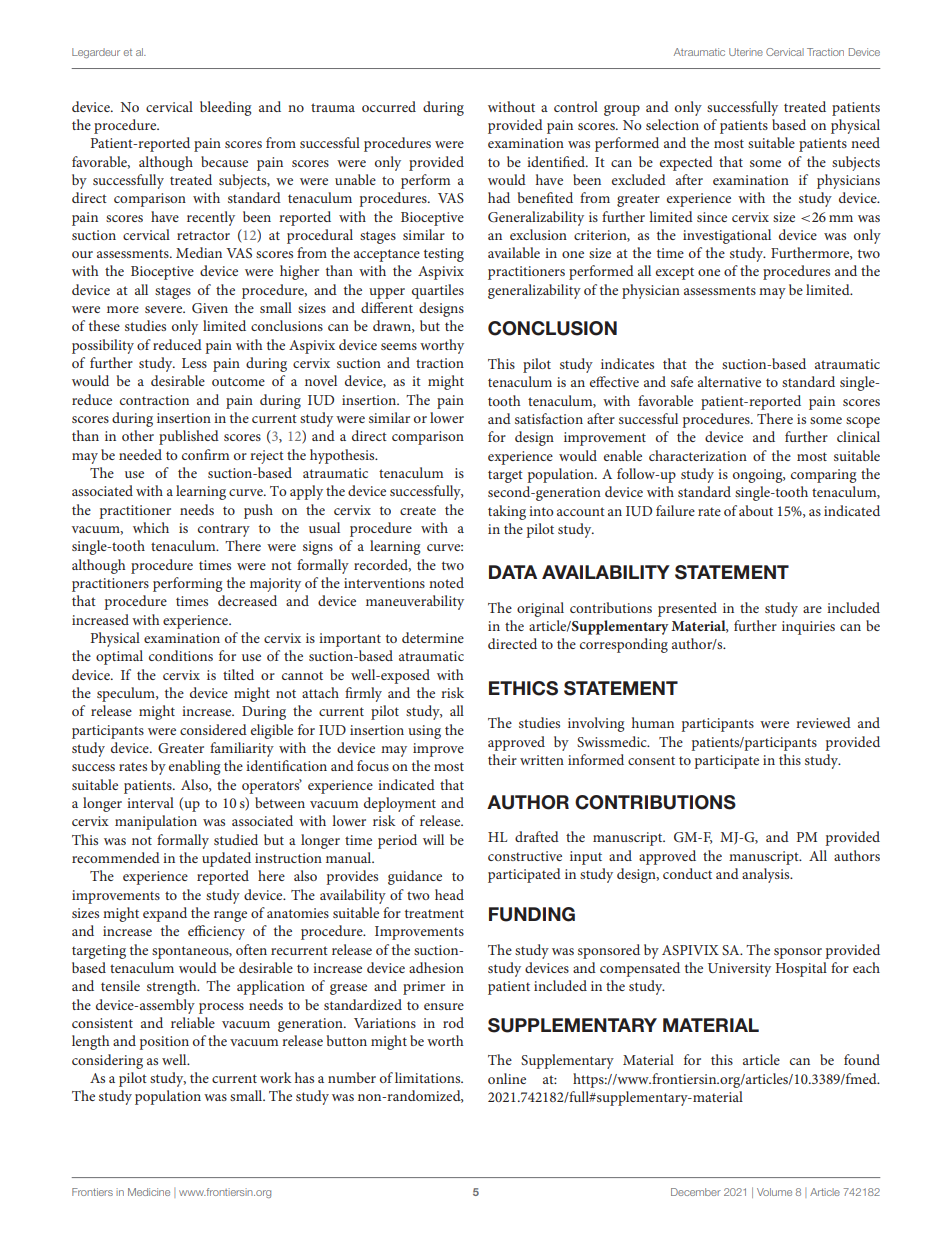 This image has height=1247, width=952. Describe the element at coordinates (194, 363) in the image. I see `Less` at that location.
